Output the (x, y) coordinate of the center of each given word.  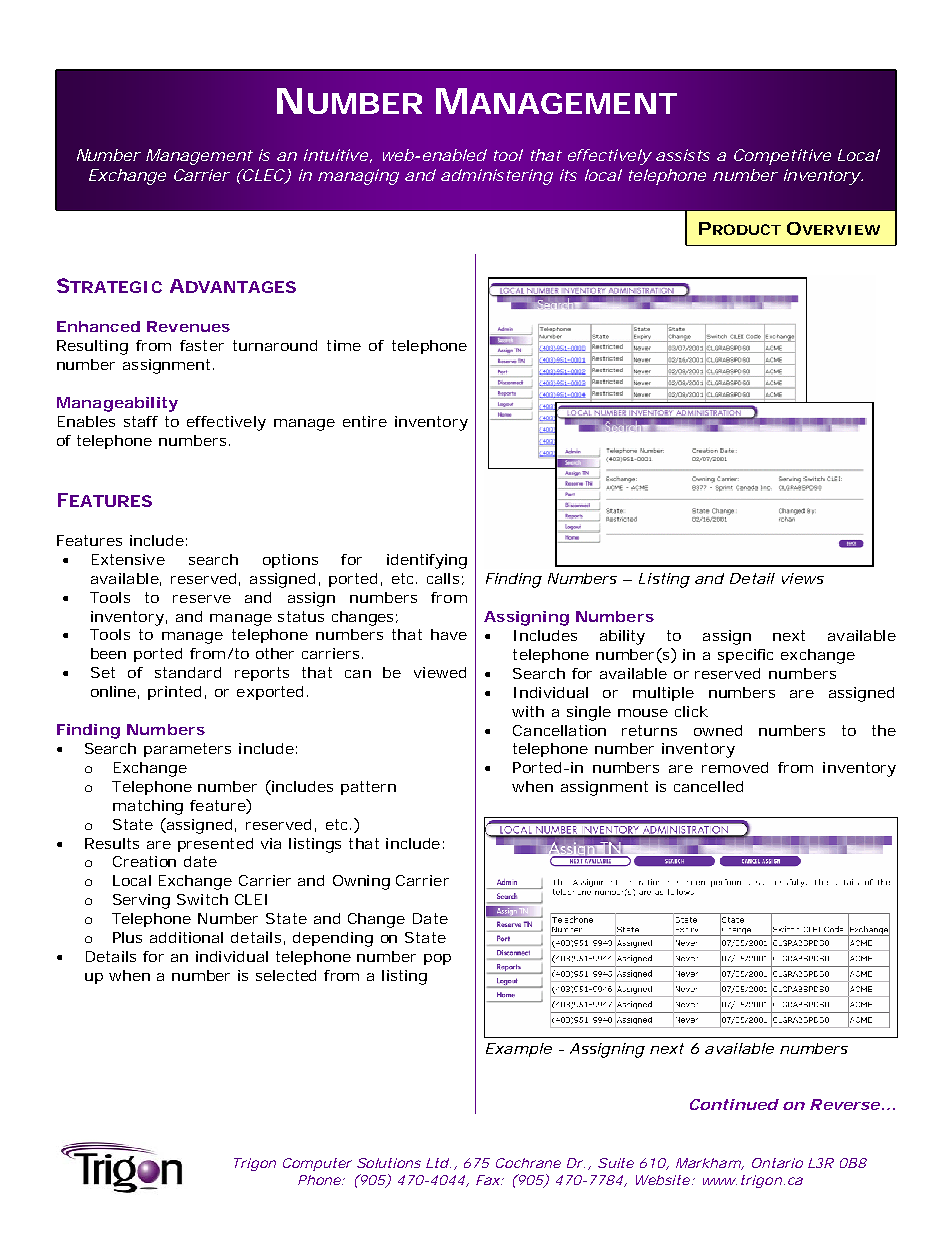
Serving (141, 901)
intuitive (336, 155)
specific (745, 656)
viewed (440, 672)
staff (141, 421)
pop (437, 959)
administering (497, 177)
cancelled (708, 786)
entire (365, 421)
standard (188, 672)
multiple (663, 694)
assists (683, 155)
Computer (317, 1164)
